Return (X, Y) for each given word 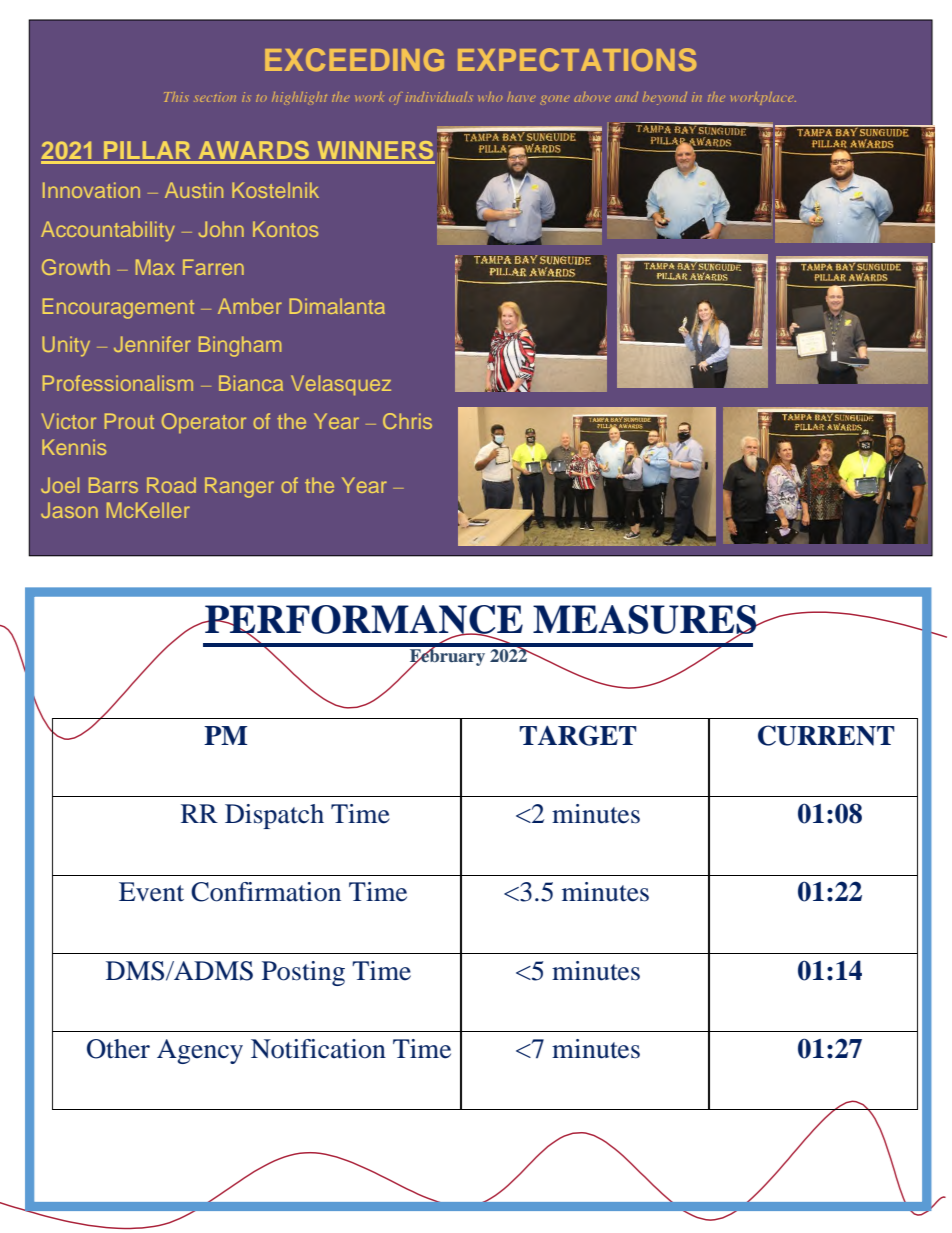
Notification (318, 1049)
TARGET (578, 735)
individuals (439, 97)
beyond (665, 98)
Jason (69, 510)
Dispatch (274, 816)
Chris (407, 421)
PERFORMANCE (363, 620)
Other (118, 1049)
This (176, 97)
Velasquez (341, 385)
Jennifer (152, 344)
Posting (303, 973)
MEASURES (646, 620)
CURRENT (826, 735)
